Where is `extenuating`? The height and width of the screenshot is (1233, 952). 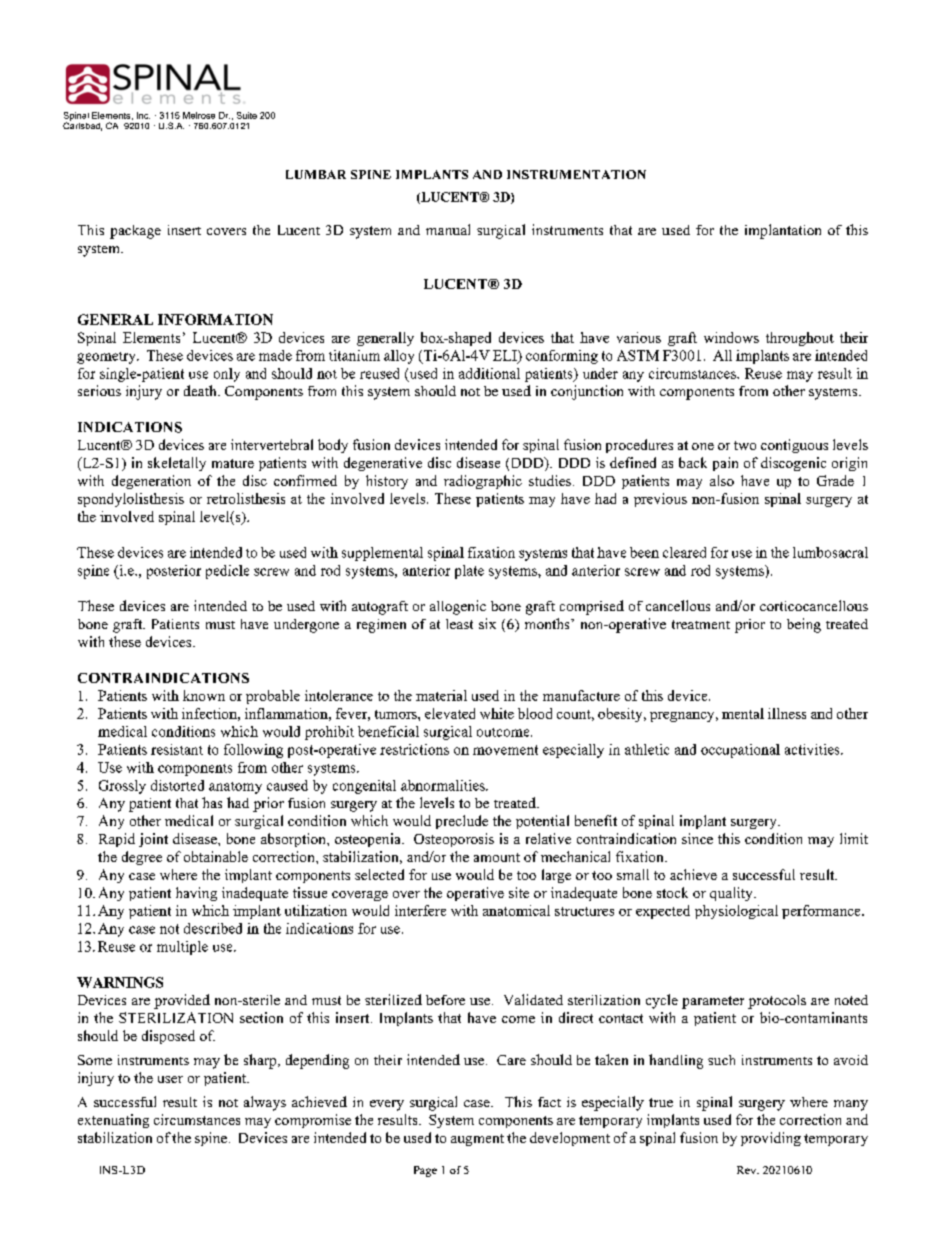
extenuating is located at coordinates (113, 1121).
